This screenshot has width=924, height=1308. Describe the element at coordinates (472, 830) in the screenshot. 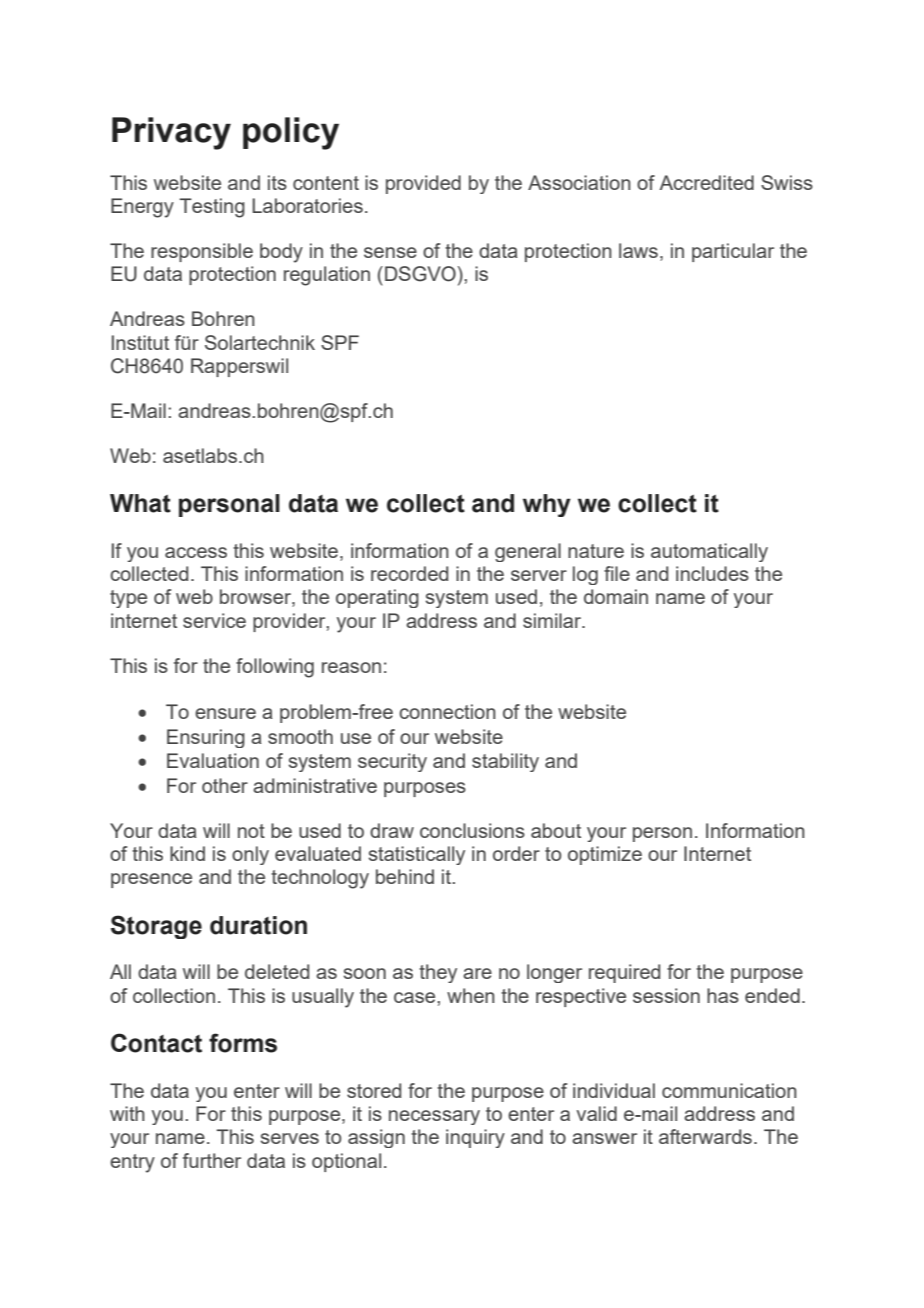

I see `conclusions` at that location.
